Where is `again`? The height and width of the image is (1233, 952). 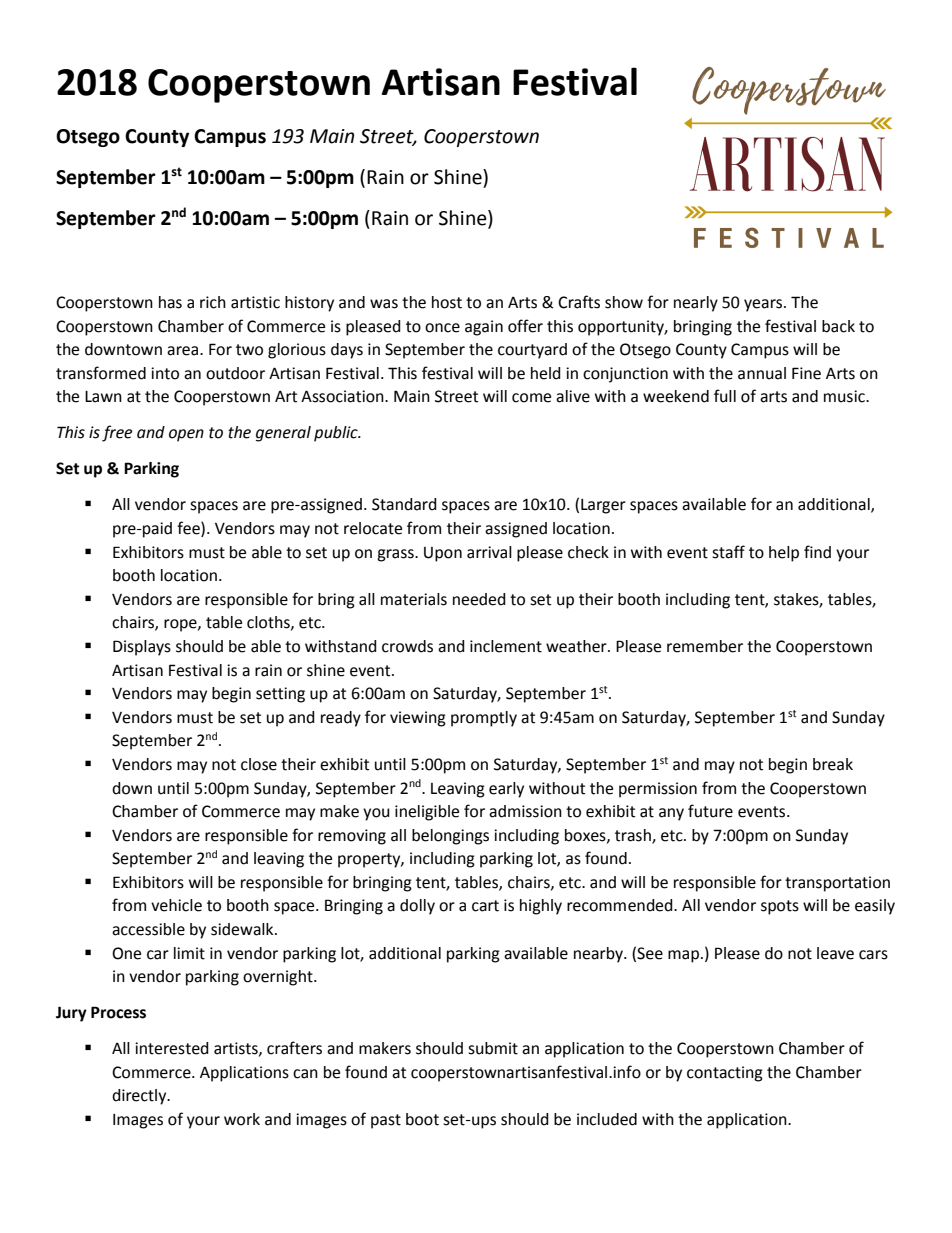
again is located at coordinates (484, 328).
